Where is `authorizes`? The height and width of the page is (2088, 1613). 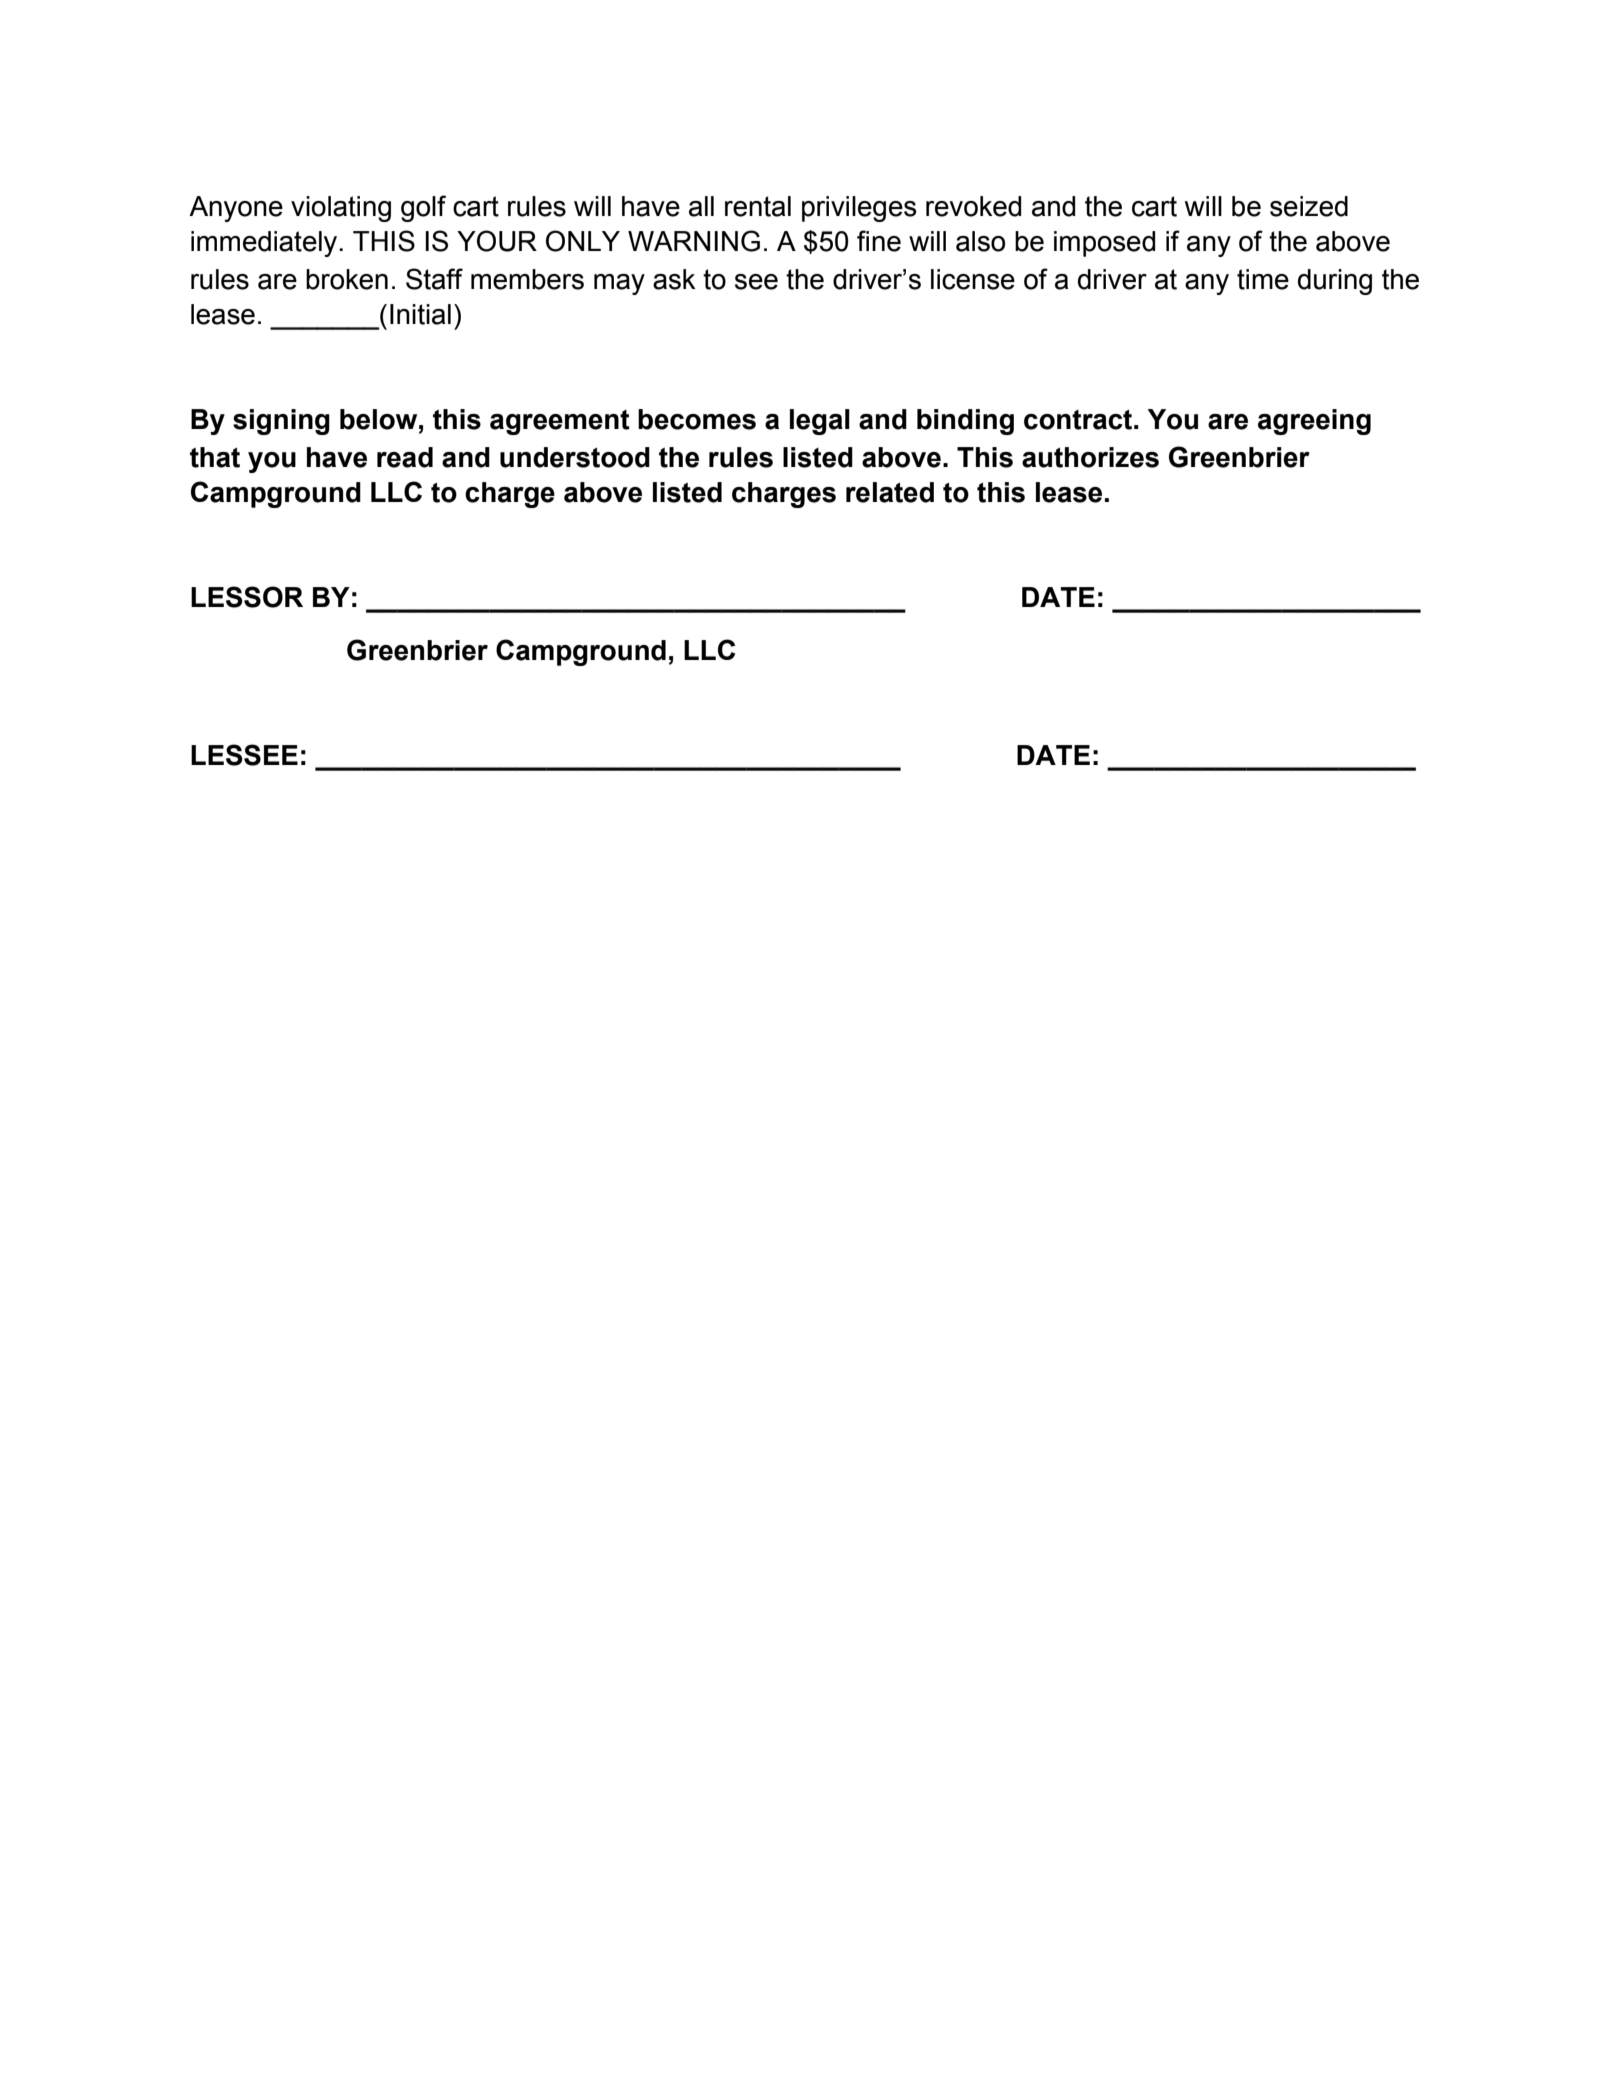 authorizes is located at coordinates (1090, 457).
